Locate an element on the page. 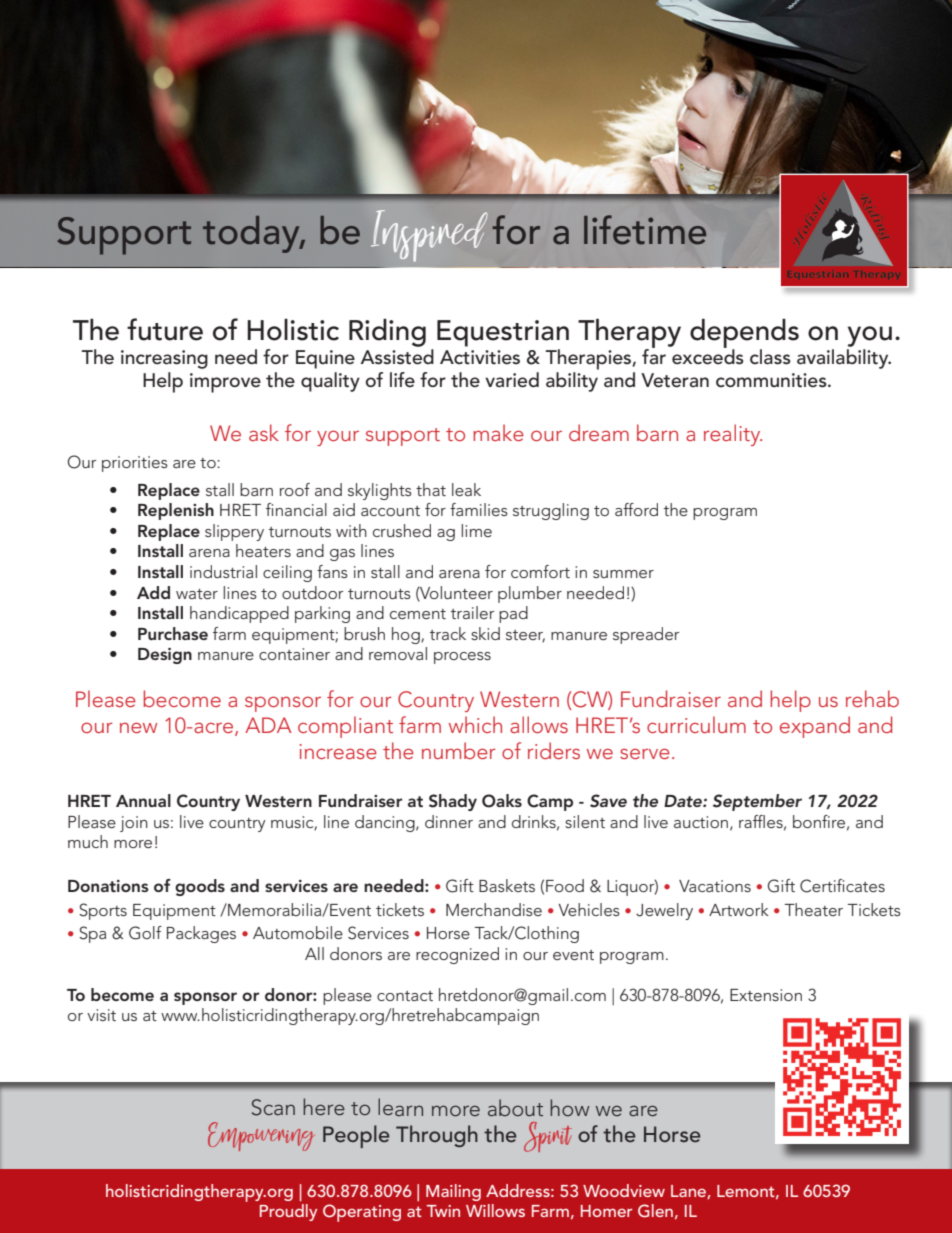  future is located at coordinates (165, 329).
